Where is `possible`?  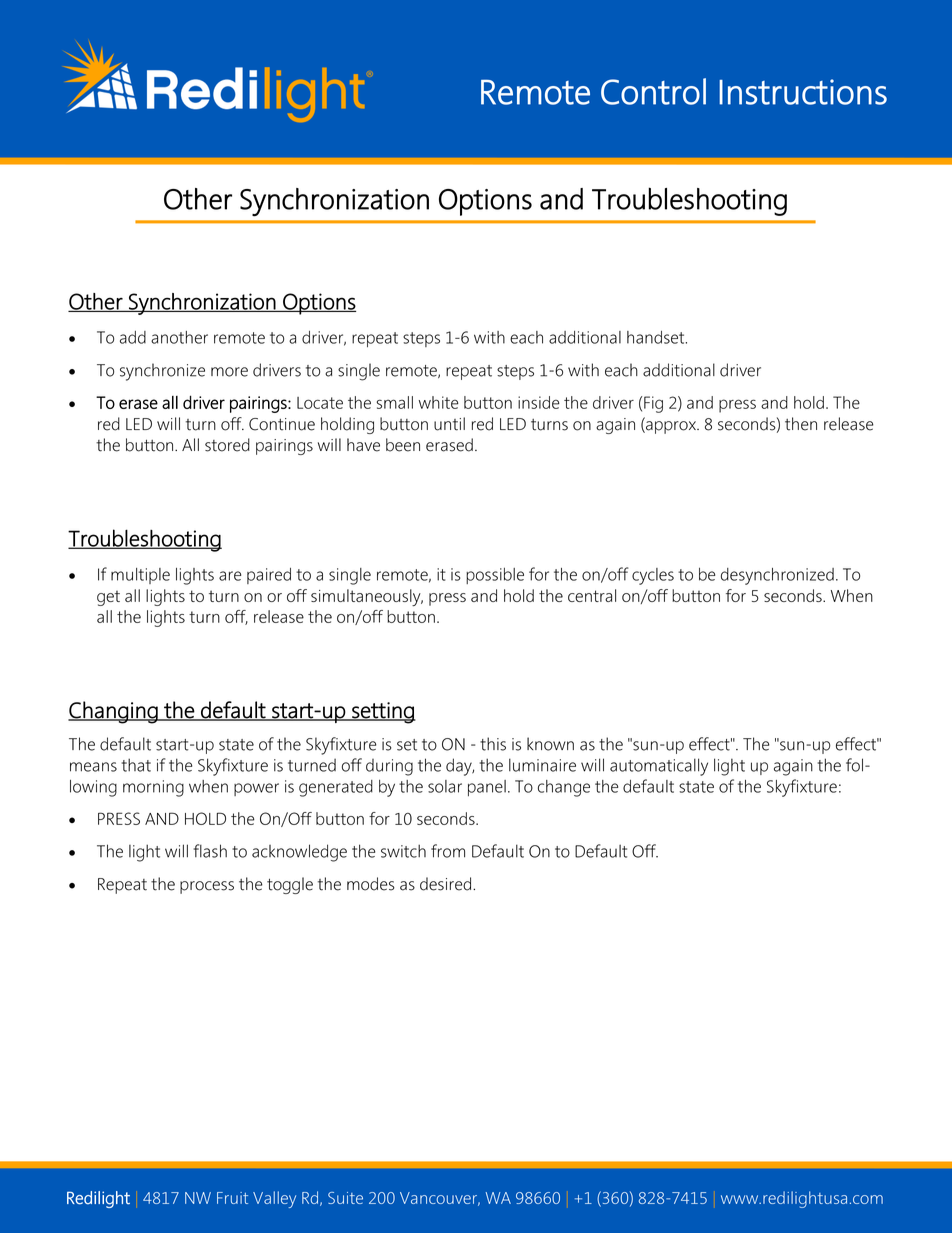
possible is located at coordinates (495, 575).
